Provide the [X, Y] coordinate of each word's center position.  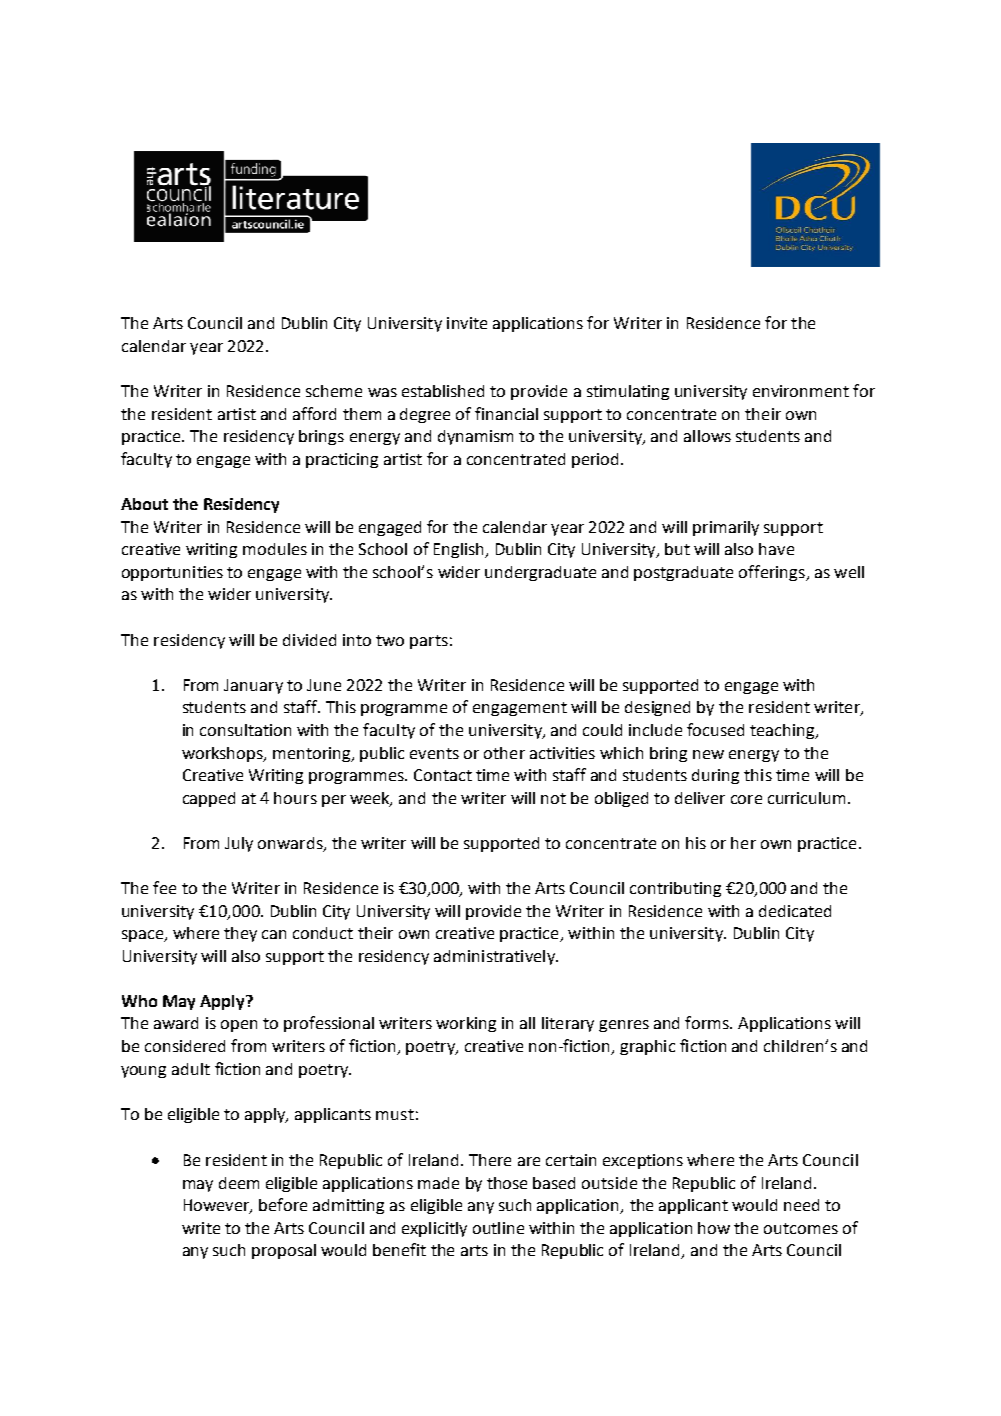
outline [498, 1228]
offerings [773, 573]
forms [708, 1022]
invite [467, 323]
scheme [334, 391]
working [466, 1024]
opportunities [172, 573]
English [460, 550]
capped [209, 799]
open [239, 1026]
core [746, 799]
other [504, 753]
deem [239, 1183]
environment [801, 391]
